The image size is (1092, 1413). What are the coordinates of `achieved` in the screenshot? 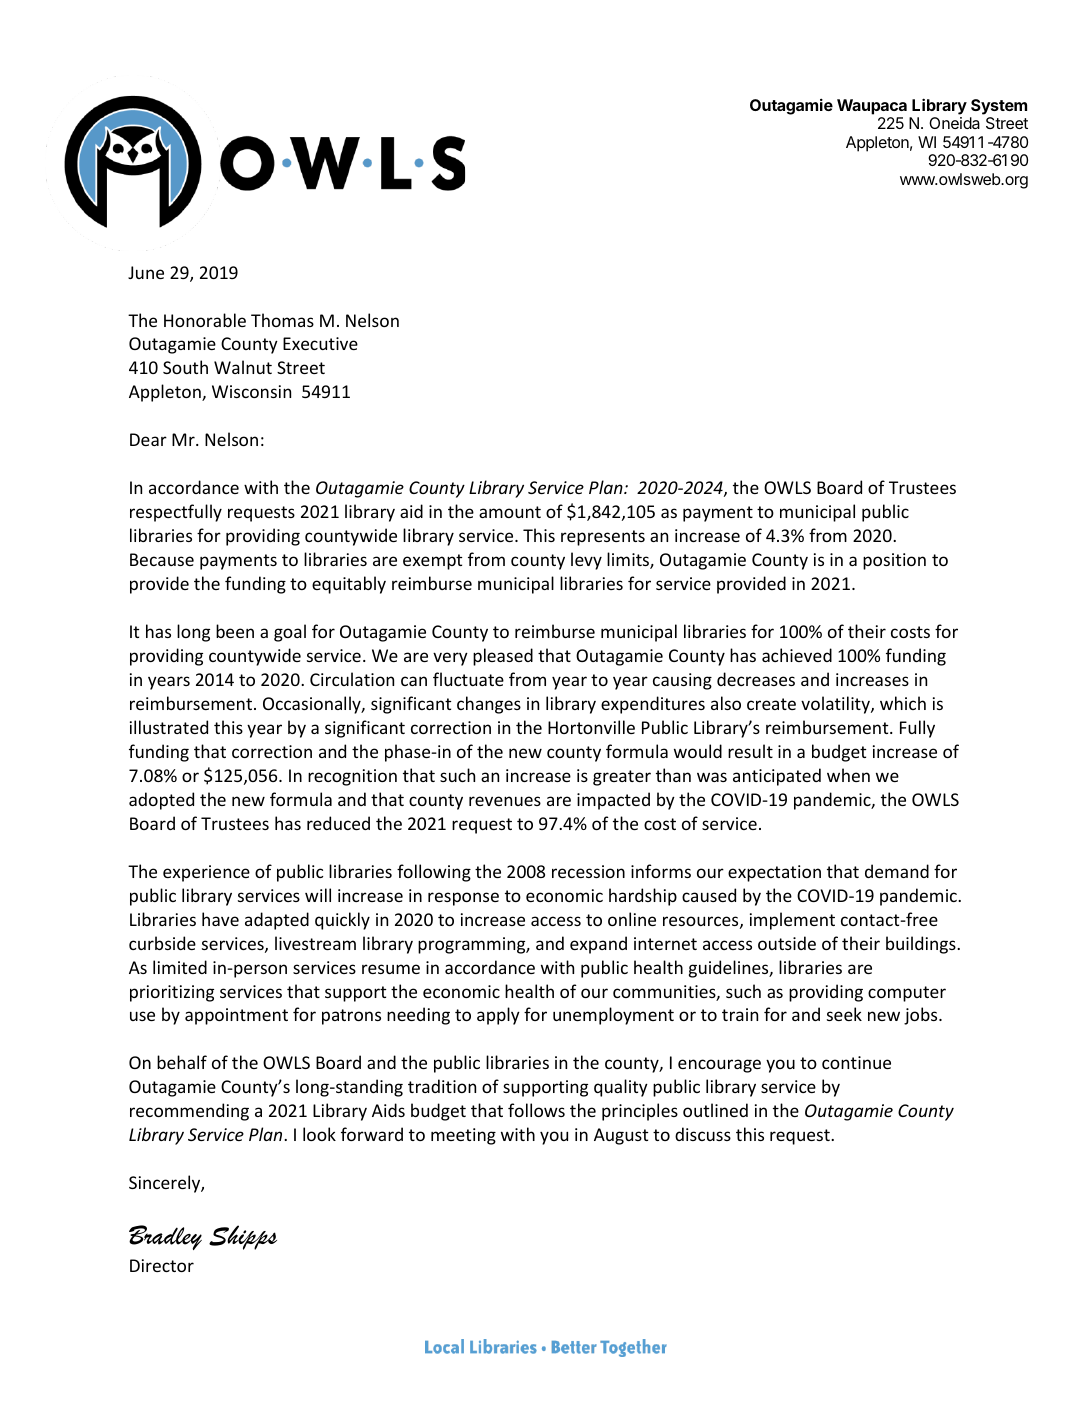 It's located at (797, 655).
